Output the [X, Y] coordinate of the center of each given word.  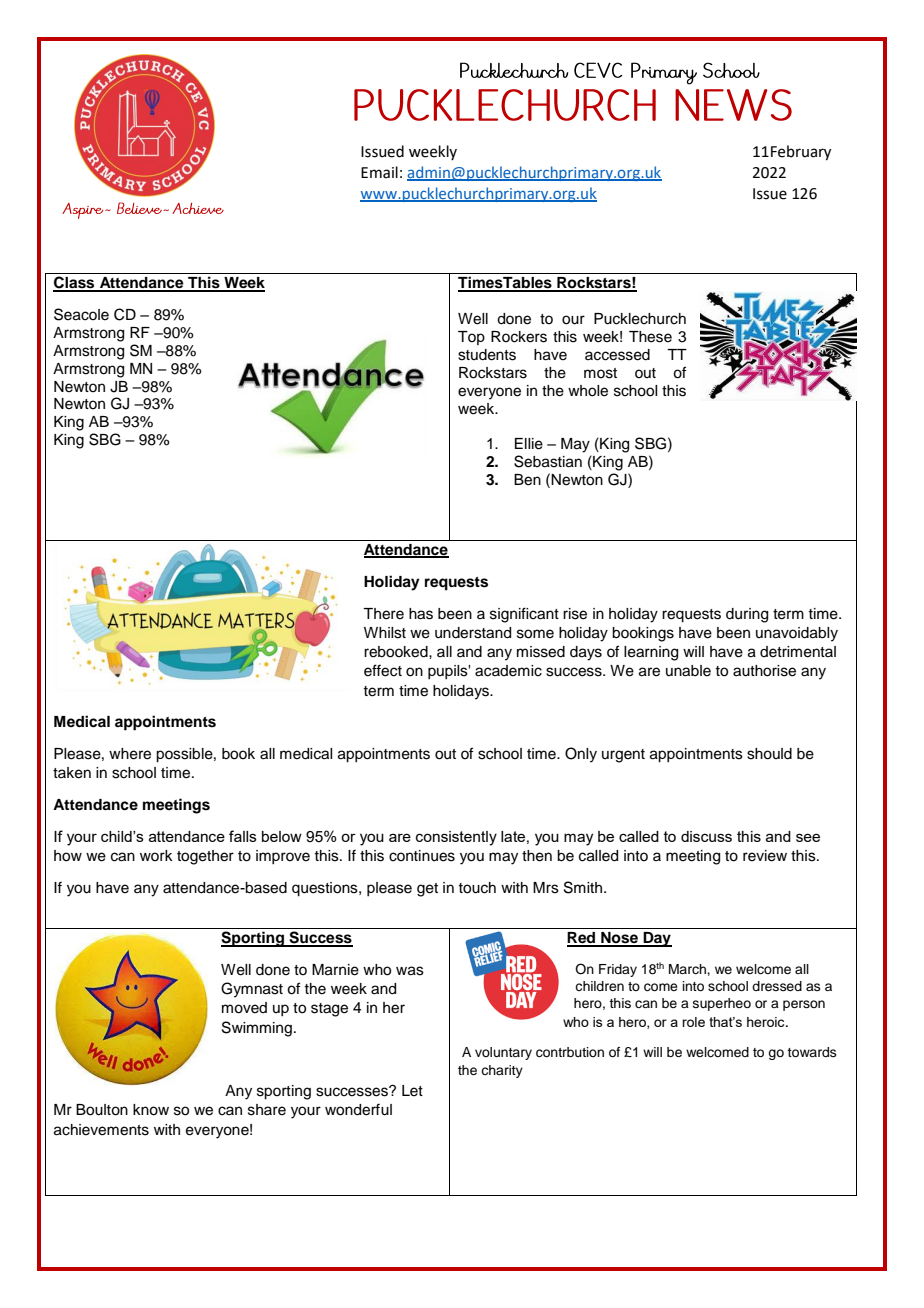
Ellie [529, 444]
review [765, 856]
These [650, 337]
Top [471, 338]
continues [422, 856]
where [130, 754]
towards [812, 1052]
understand [473, 633]
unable [688, 671]
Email [379, 172]
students [487, 355]
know [151, 1110]
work [156, 855]
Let [412, 1091]
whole [588, 391]
